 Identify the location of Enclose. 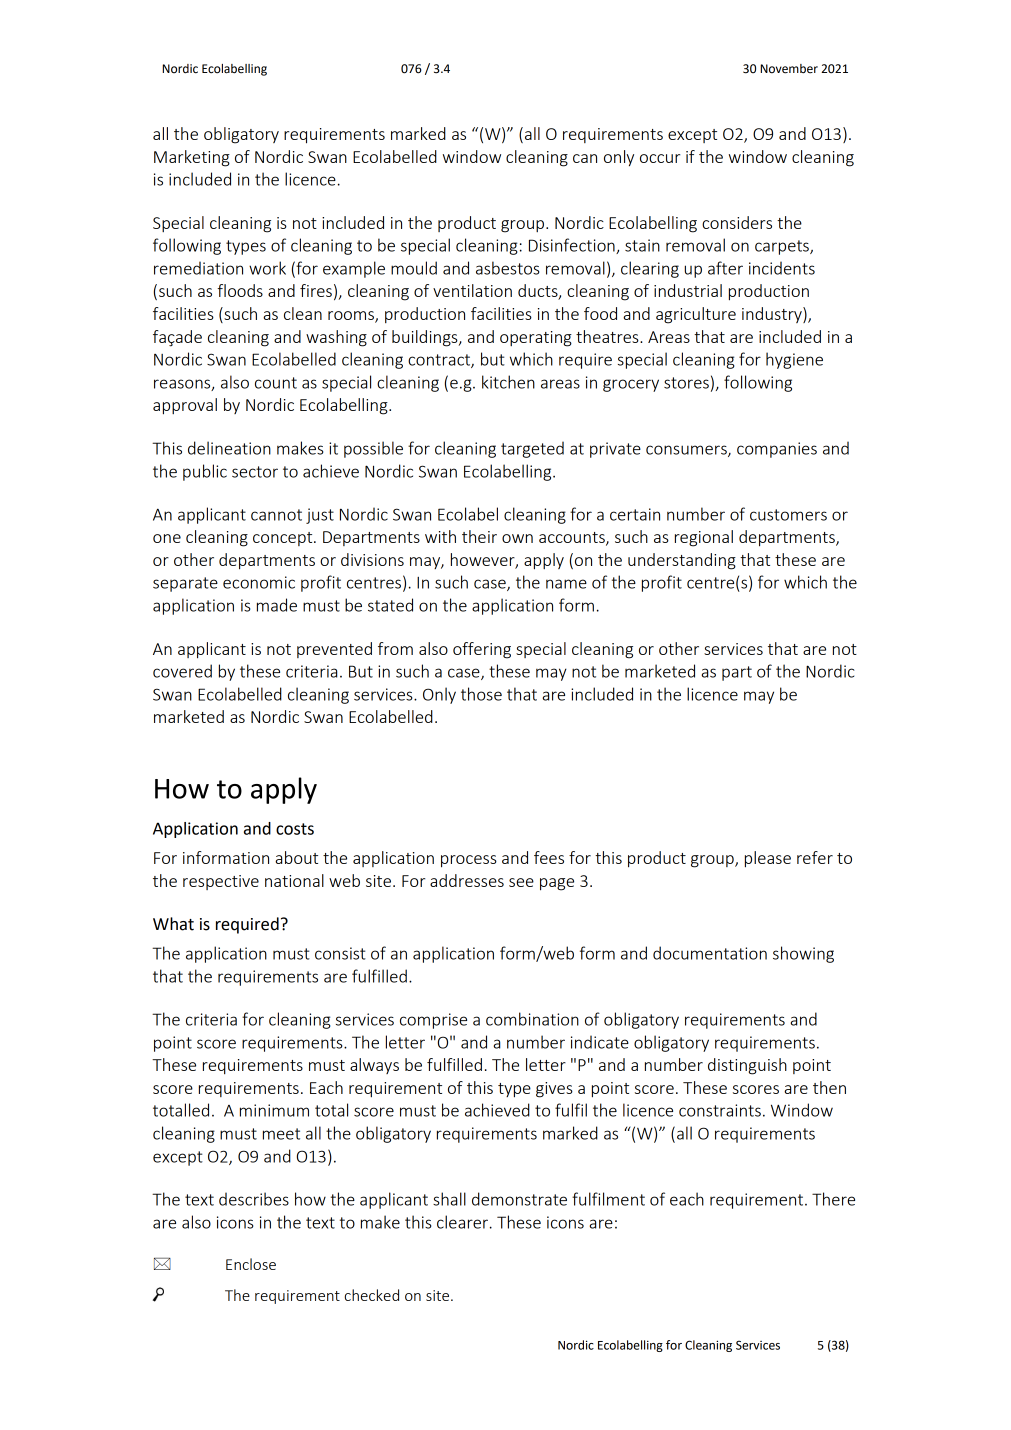
(251, 1264).
